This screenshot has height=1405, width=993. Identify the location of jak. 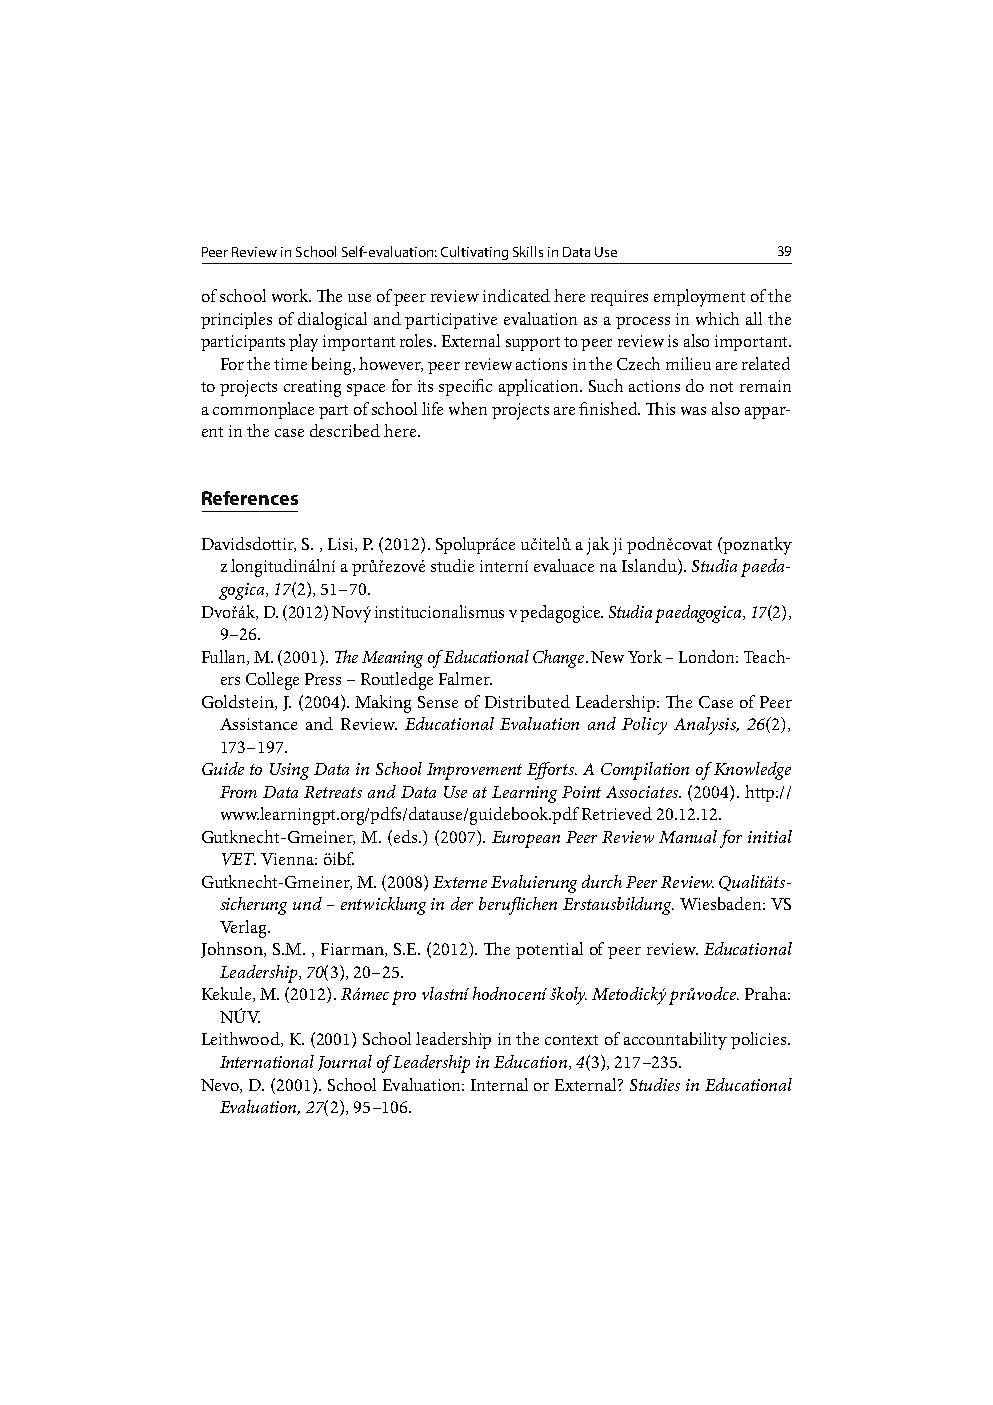
(598, 546).
